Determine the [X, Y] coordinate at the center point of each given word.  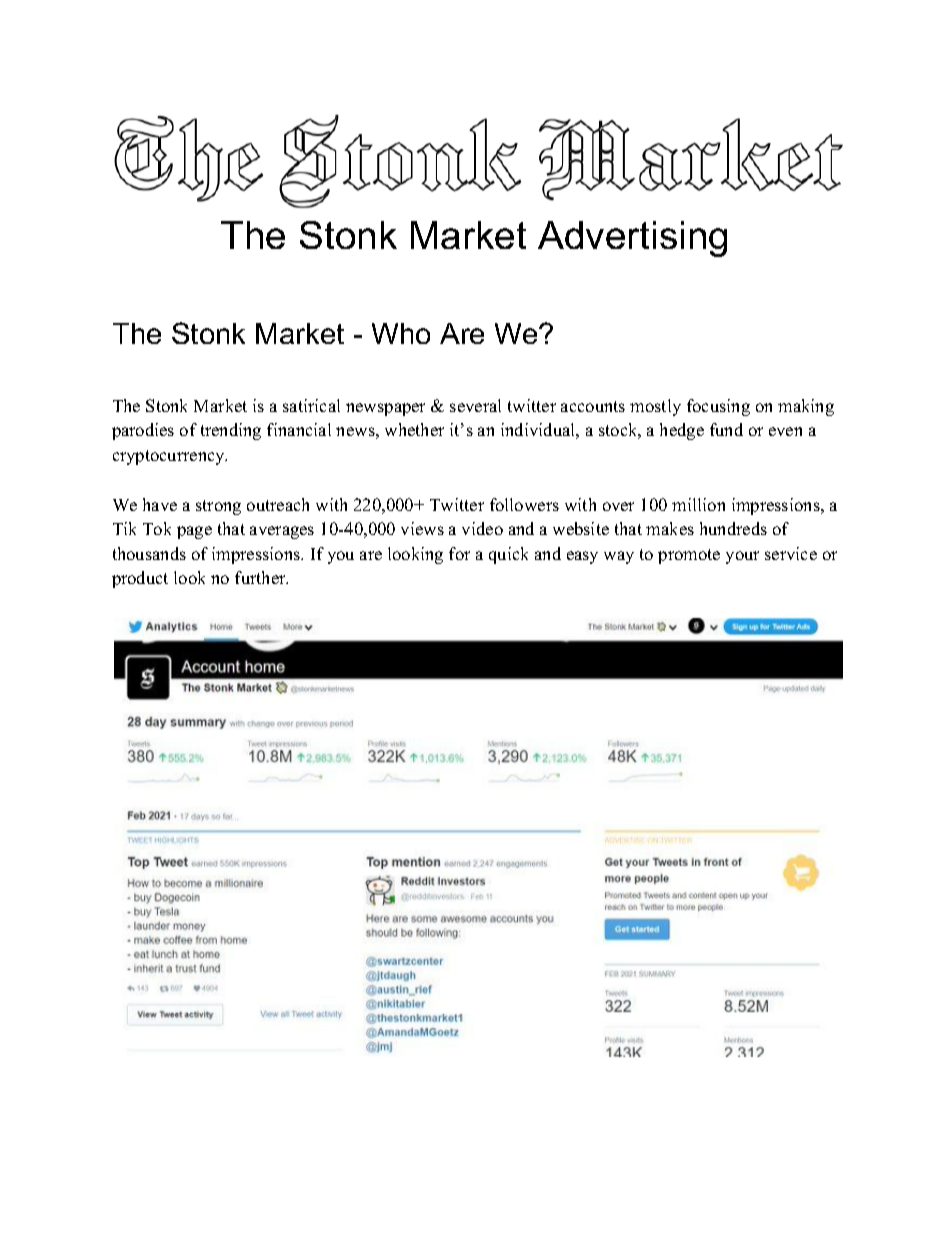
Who [401, 333]
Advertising [632, 239]
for [459, 553]
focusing [718, 407]
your [742, 557]
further [261, 577]
